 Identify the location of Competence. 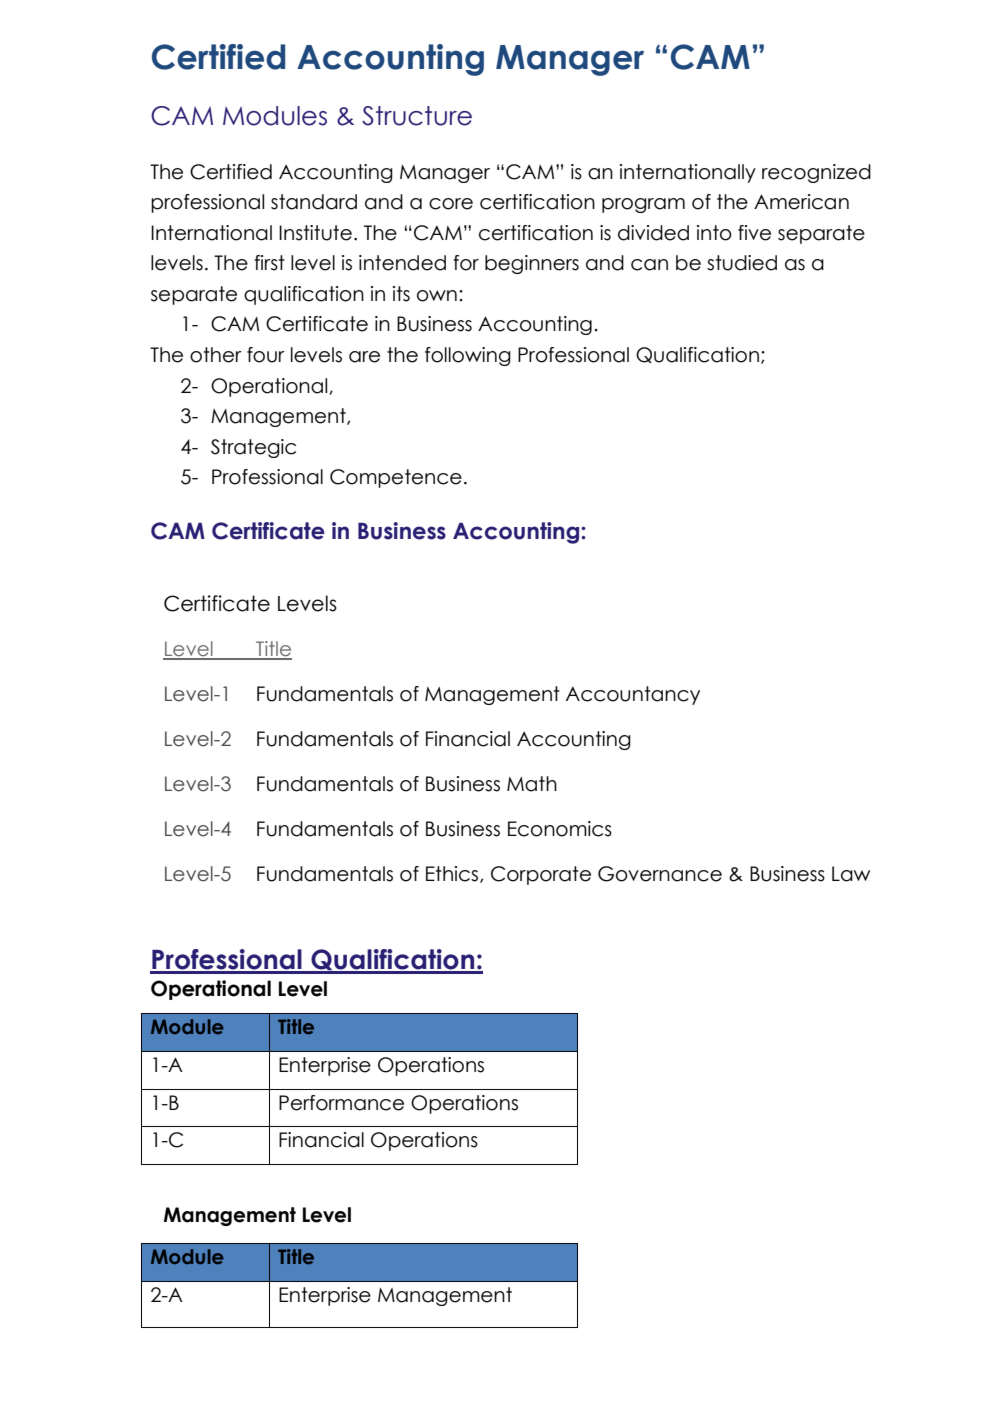
(396, 478).
